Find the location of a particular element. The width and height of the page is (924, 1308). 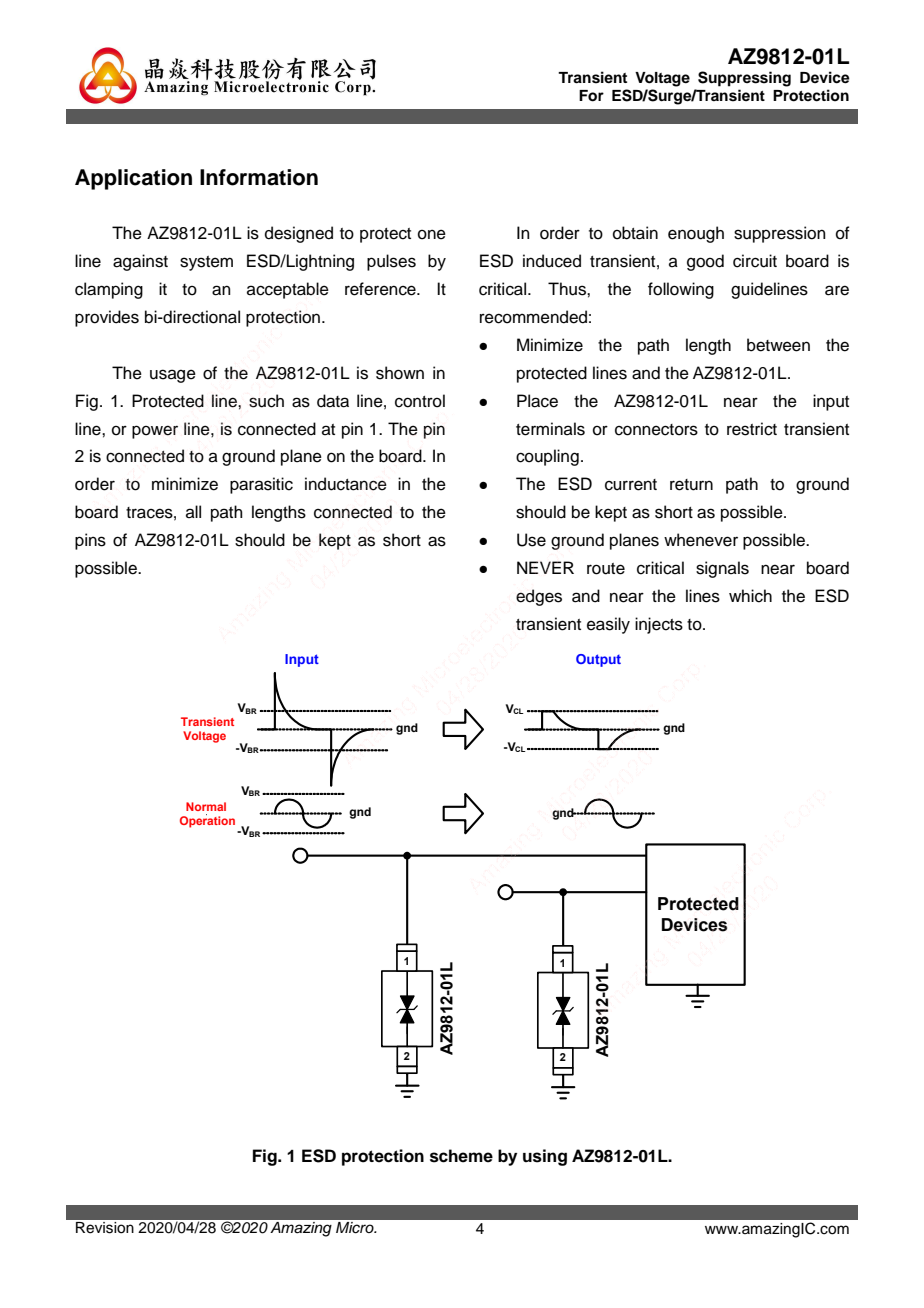

scheme is located at coordinates (461, 1156).
